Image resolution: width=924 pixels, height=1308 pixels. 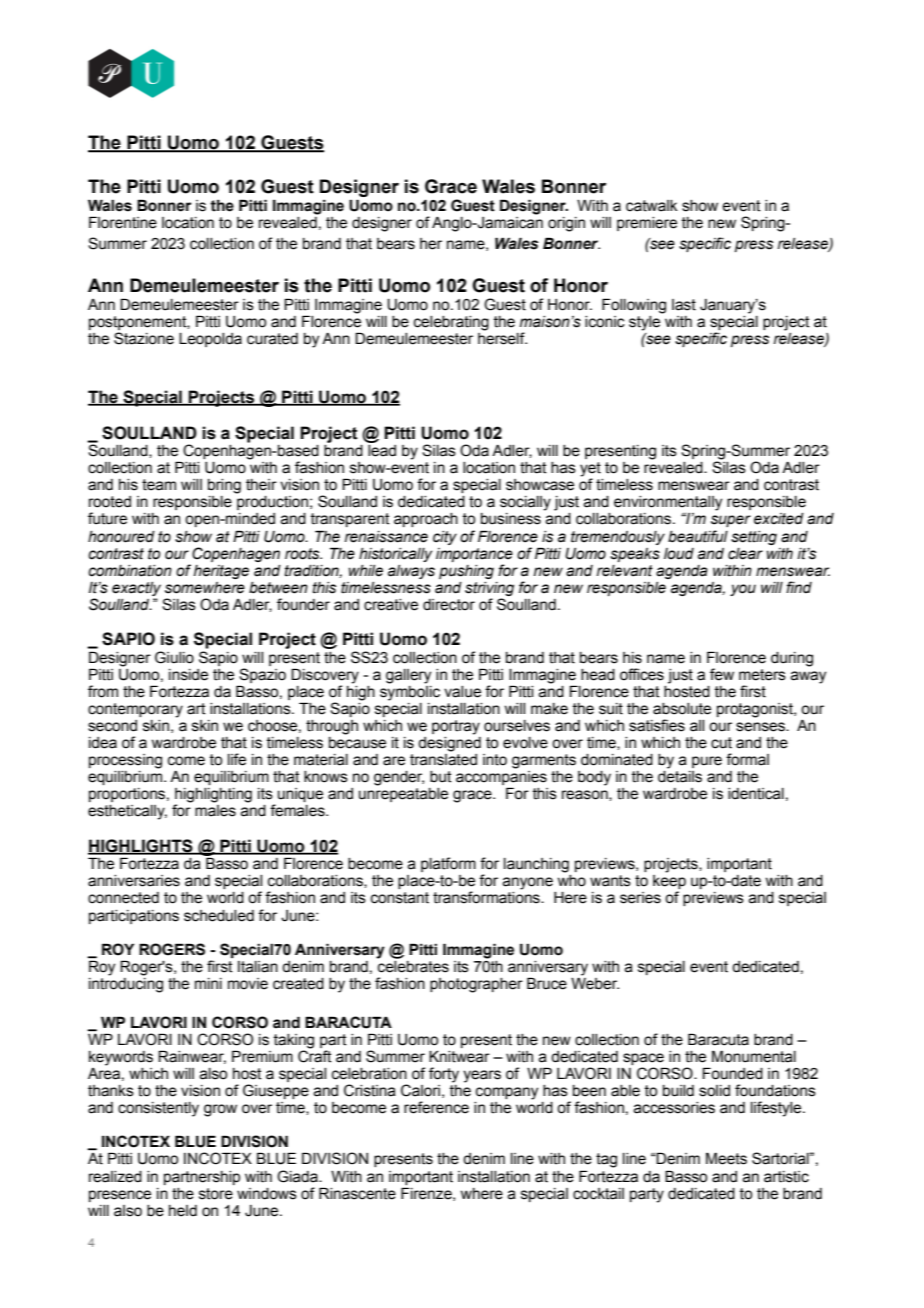 What do you see at coordinates (756, 710) in the document?
I see `protagonist` at bounding box center [756, 710].
